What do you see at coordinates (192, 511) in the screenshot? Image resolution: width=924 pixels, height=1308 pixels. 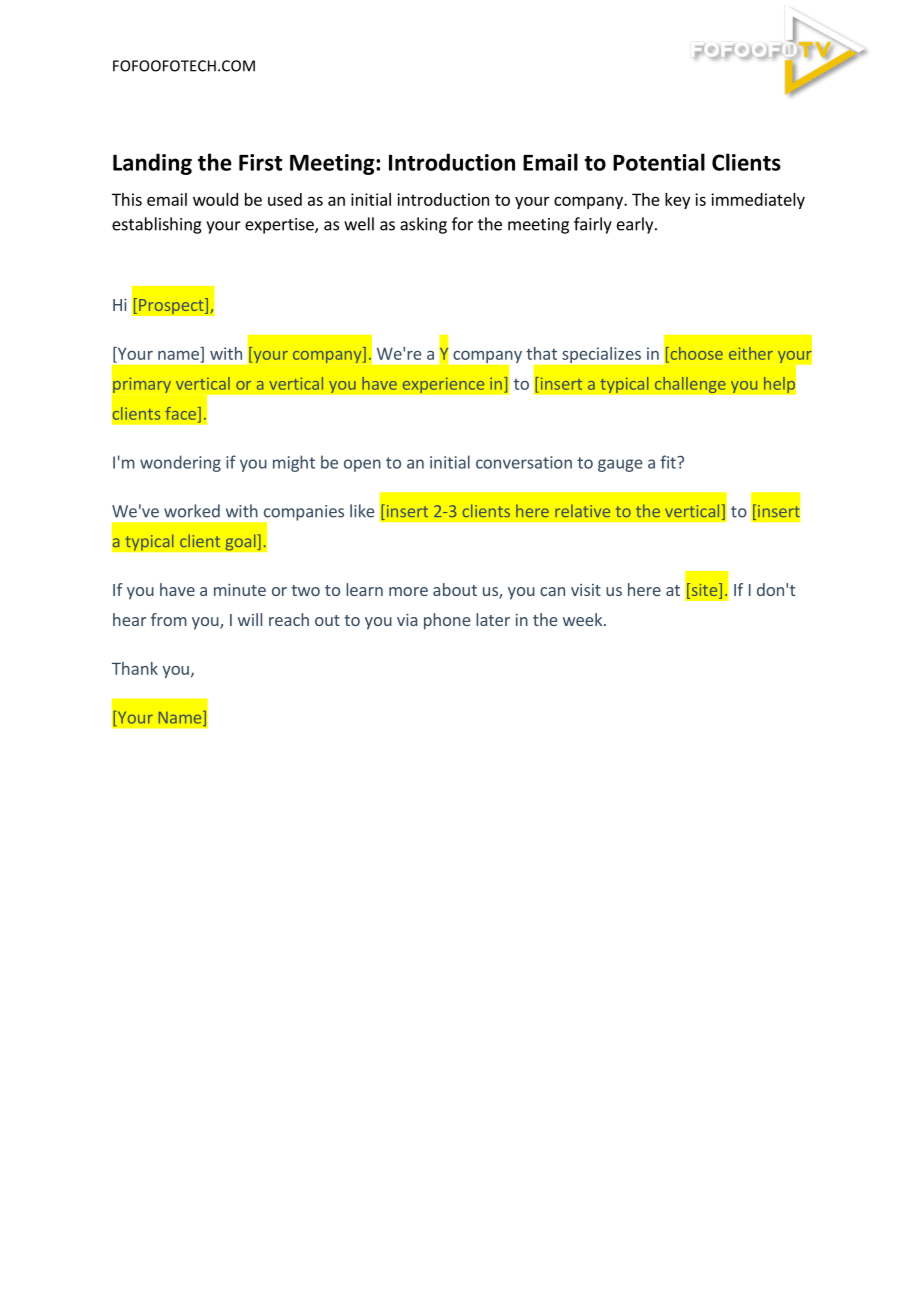 I see `worked` at bounding box center [192, 511].
